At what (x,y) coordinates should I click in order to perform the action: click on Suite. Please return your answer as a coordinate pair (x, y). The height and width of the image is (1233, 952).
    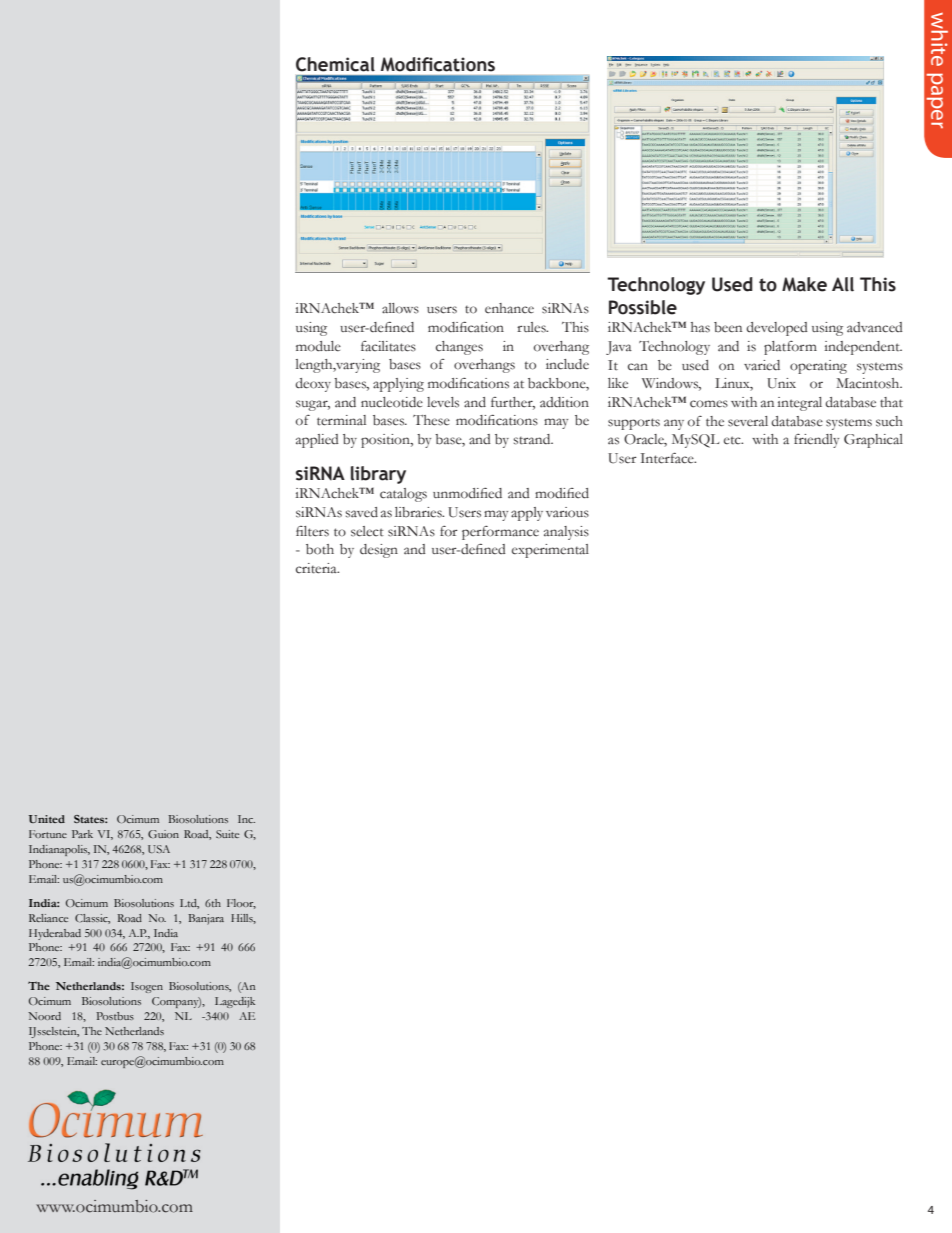
    Looking at the image, I should click on (227, 834).
